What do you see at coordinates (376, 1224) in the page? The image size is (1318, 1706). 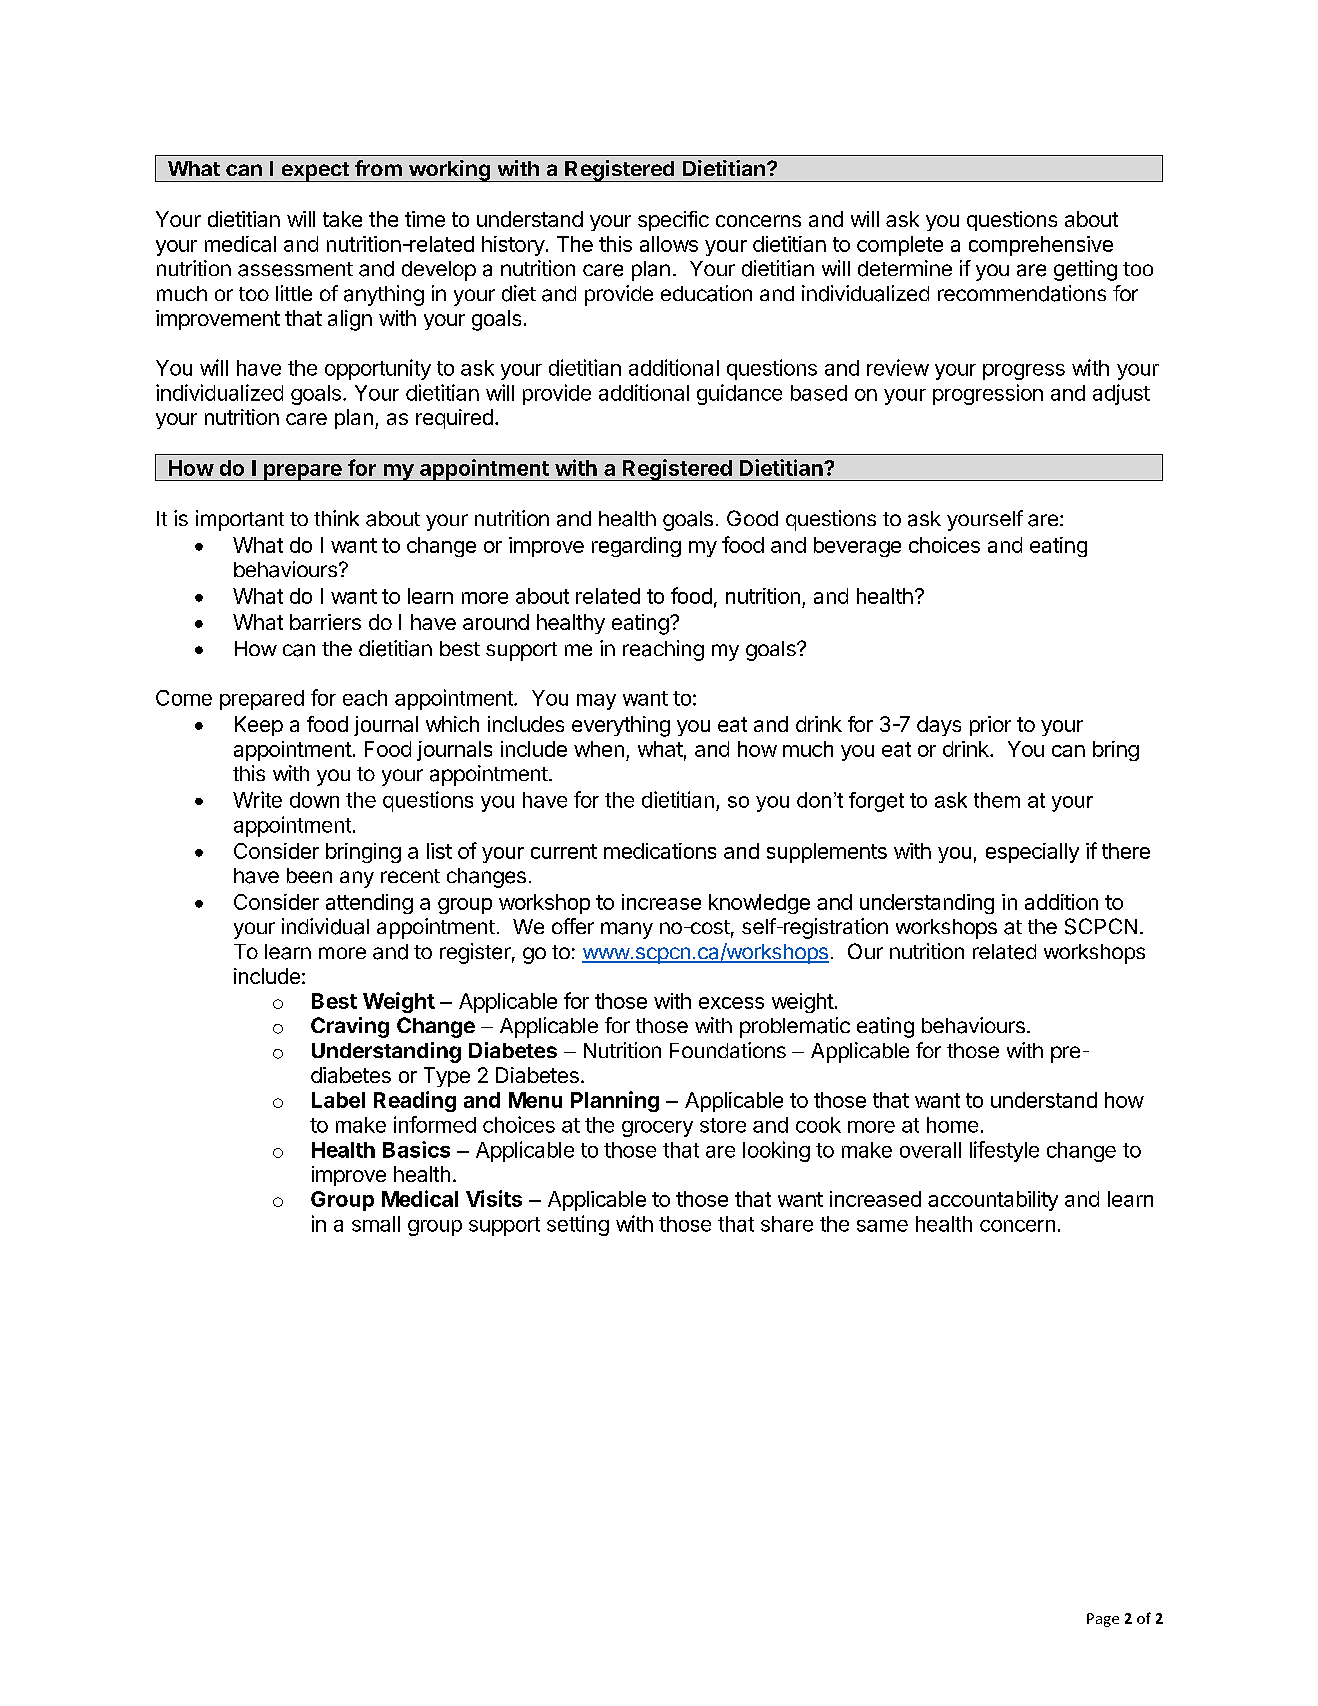 I see `small` at bounding box center [376, 1224].
